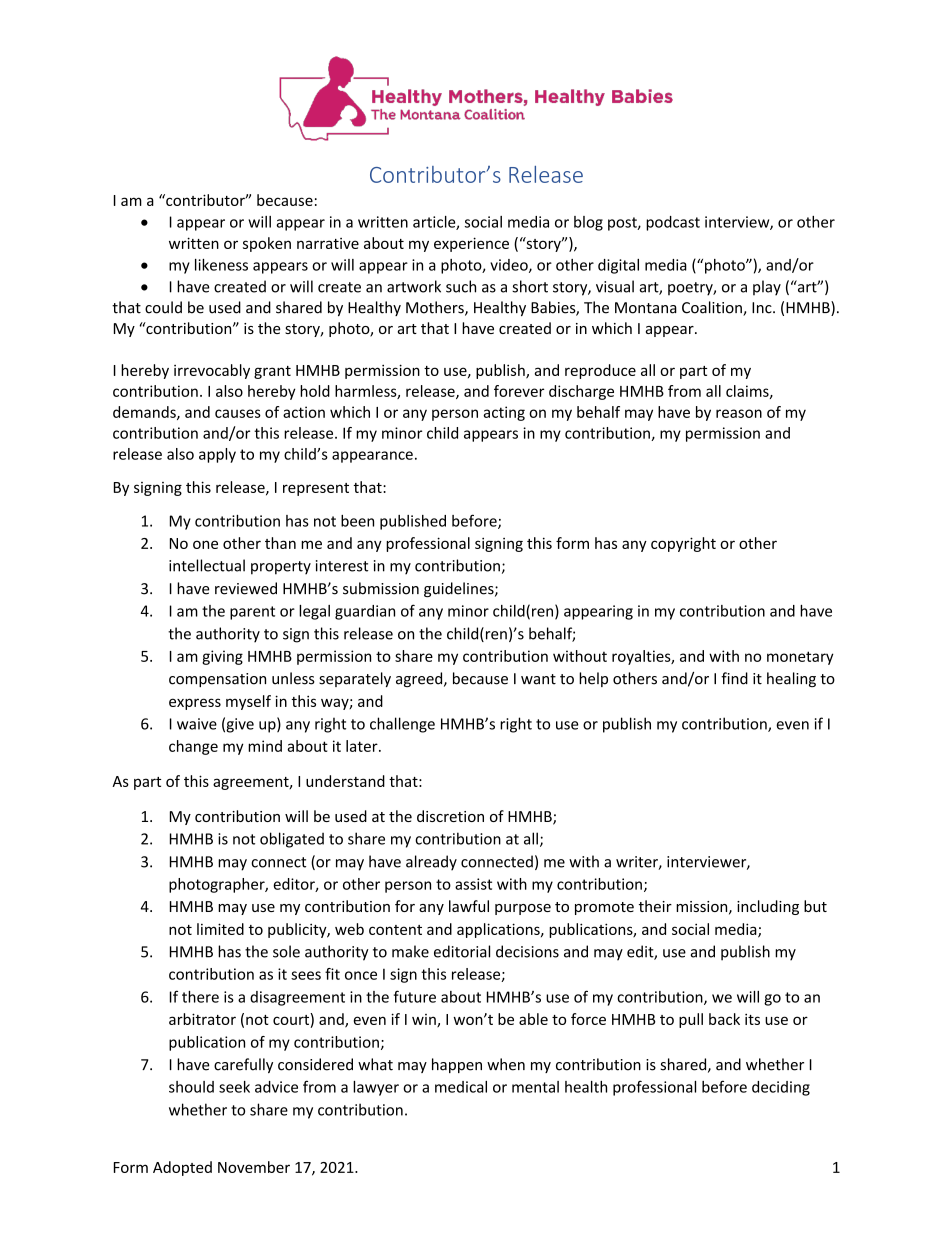 This page has height=1233, width=952. What do you see at coordinates (471, 244) in the page?
I see `experience` at bounding box center [471, 244].
